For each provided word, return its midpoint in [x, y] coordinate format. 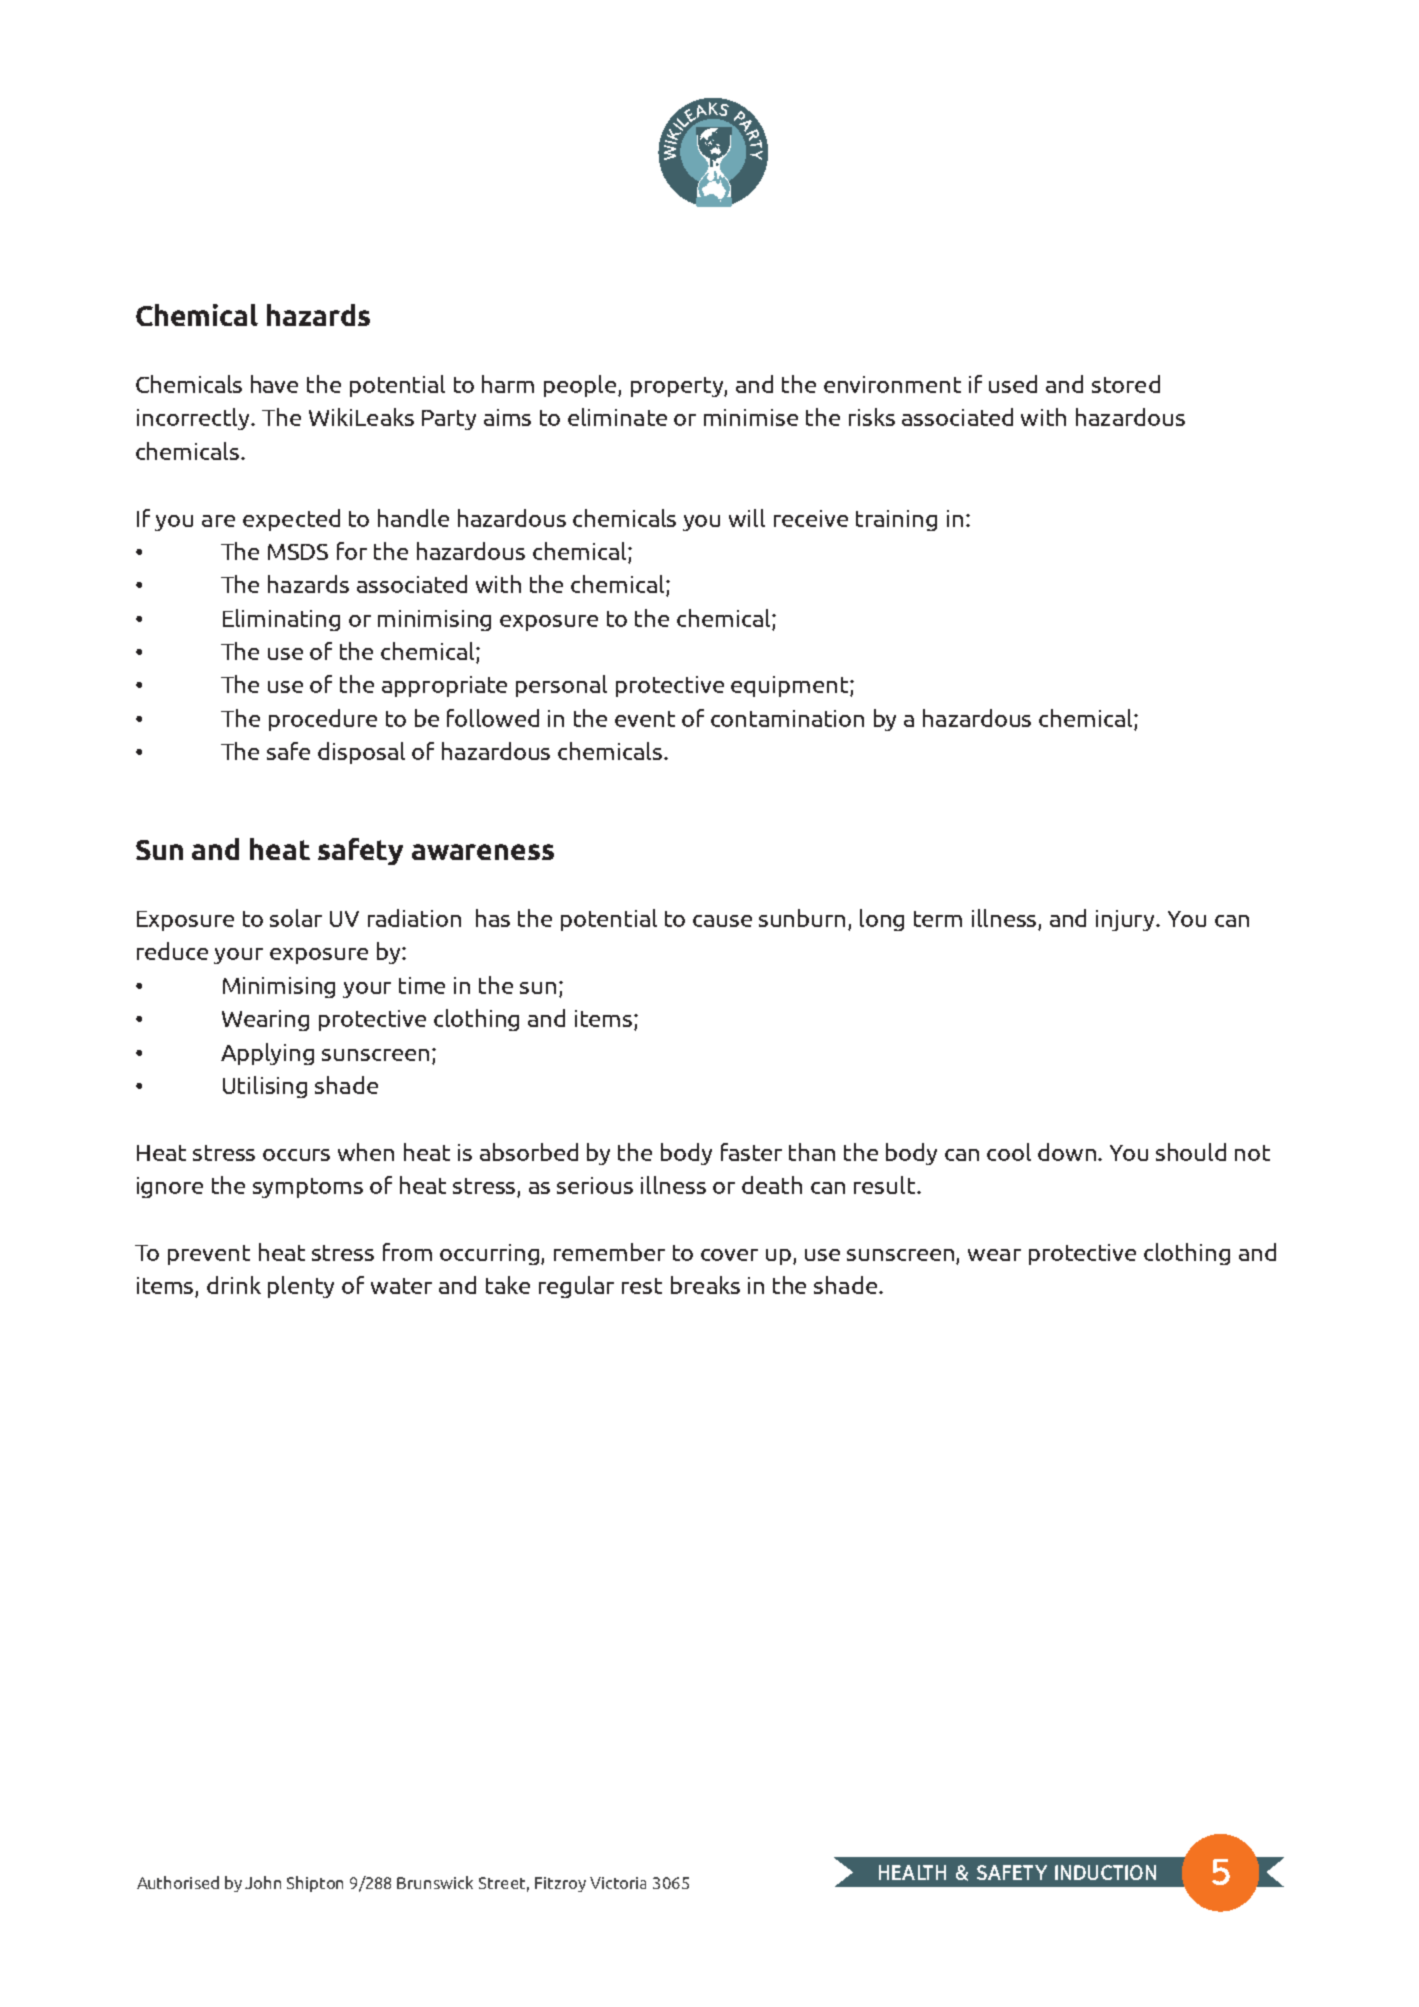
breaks [705, 1285]
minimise [751, 417]
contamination [787, 718]
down [1068, 1152]
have [274, 384]
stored [1126, 384]
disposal [361, 753]
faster [751, 1152]
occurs [296, 1155]
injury [1127, 920]
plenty [301, 1287]
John [263, 1882]
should [1191, 1152]
